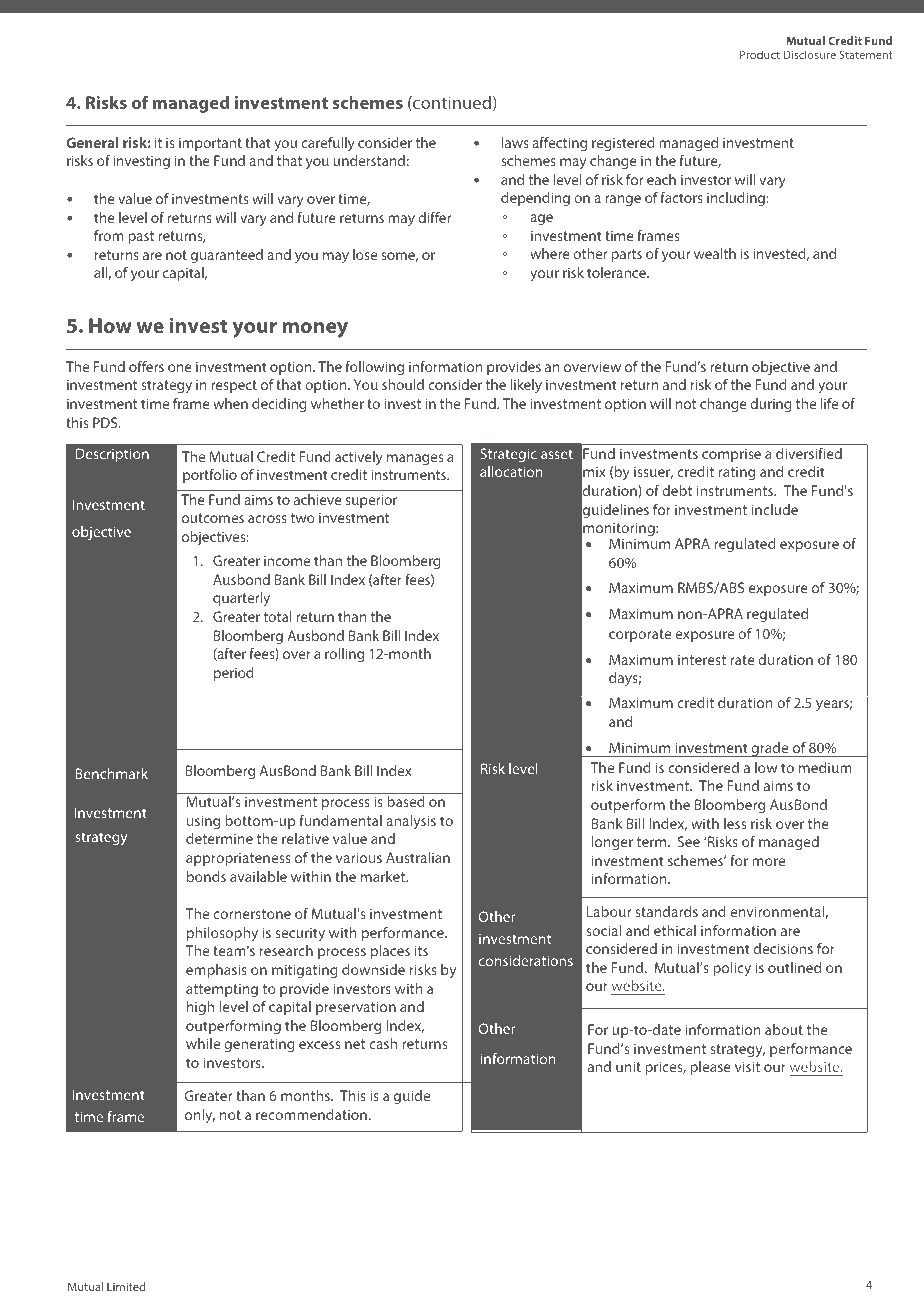  What do you see at coordinates (146, 366) in the screenshot?
I see `offers` at bounding box center [146, 366].
